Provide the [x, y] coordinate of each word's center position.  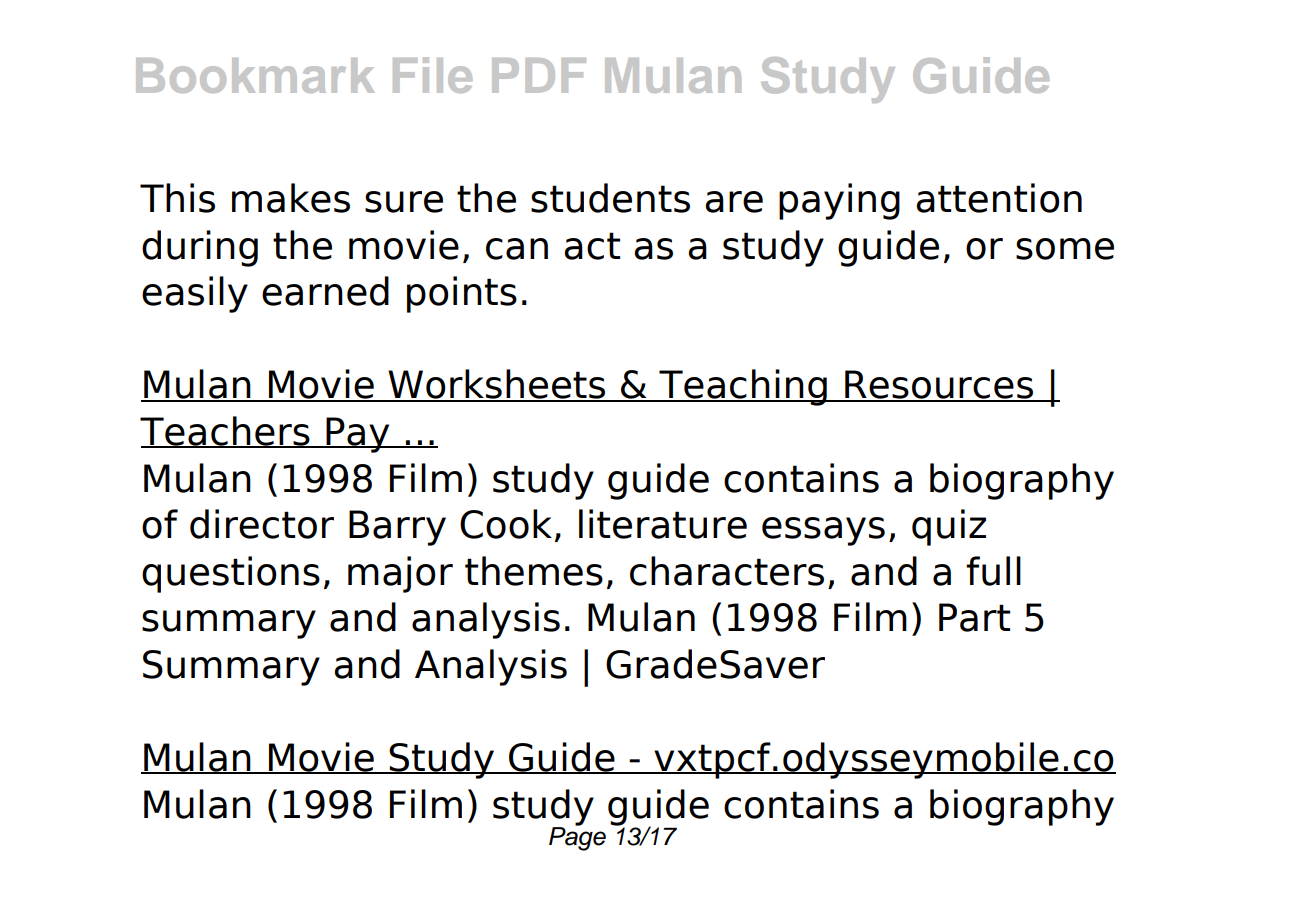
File [432, 75]
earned [325, 291]
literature [663, 524]
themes [534, 571]
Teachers [226, 432]
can [517, 249]
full [993, 571]
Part [974, 617]
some [1065, 249]
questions [231, 574]
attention [999, 198]
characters [727, 571]
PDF [539, 75]
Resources [939, 385]
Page [577, 837]
